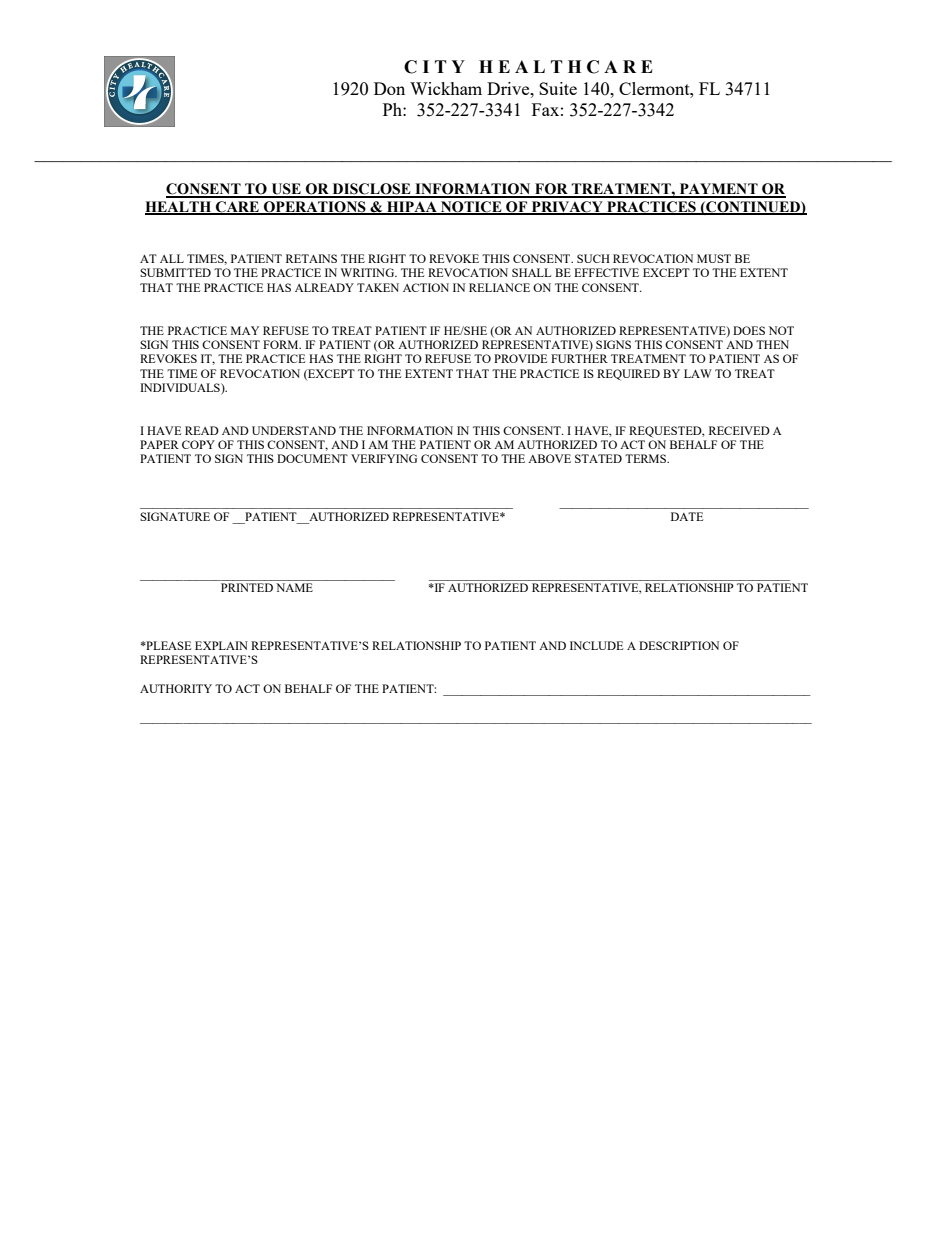  I want to click on INDIVIDUALS, so click(181, 389).
